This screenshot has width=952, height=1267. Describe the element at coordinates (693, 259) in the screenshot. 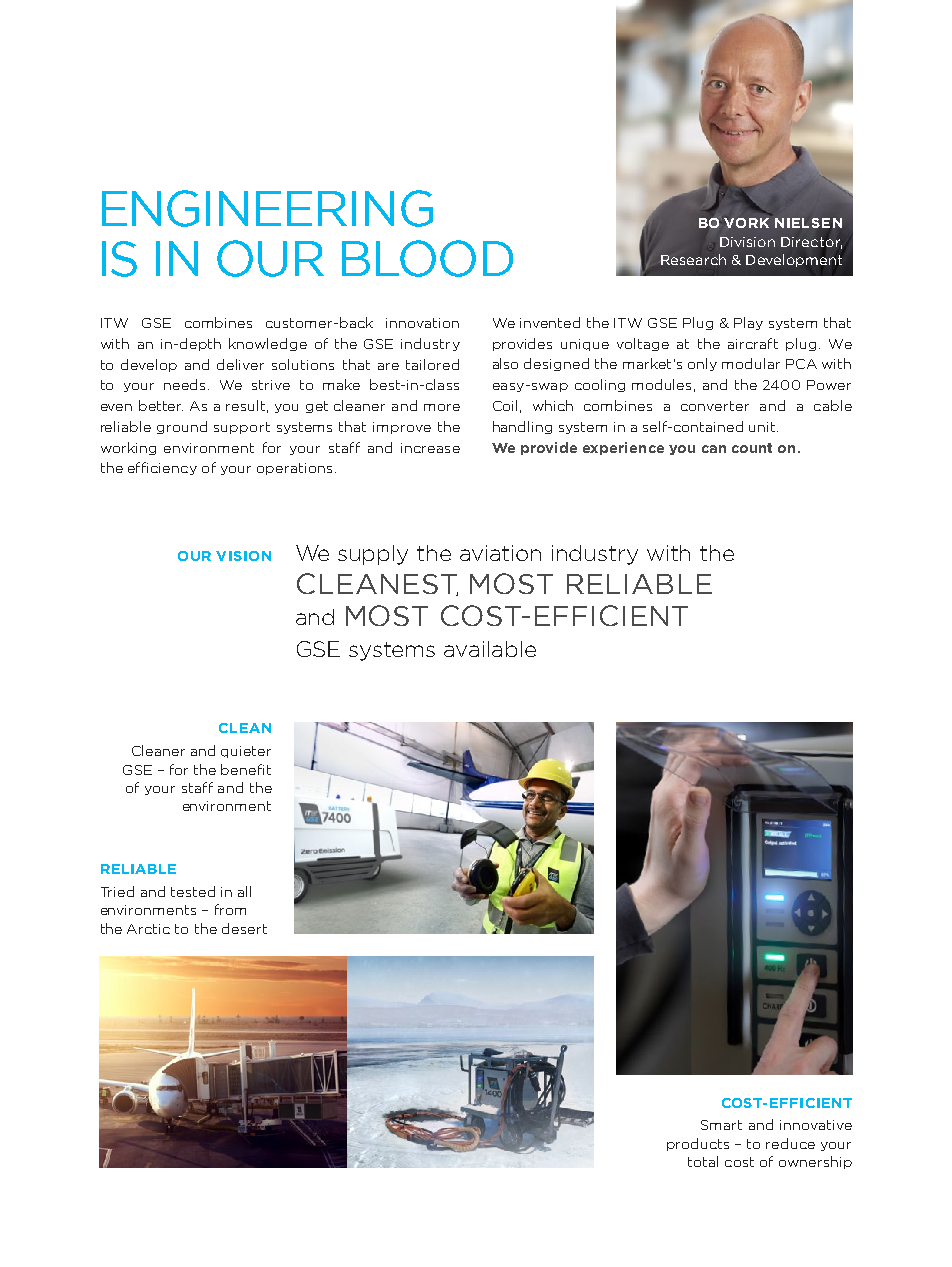

I see `Research` at that location.
